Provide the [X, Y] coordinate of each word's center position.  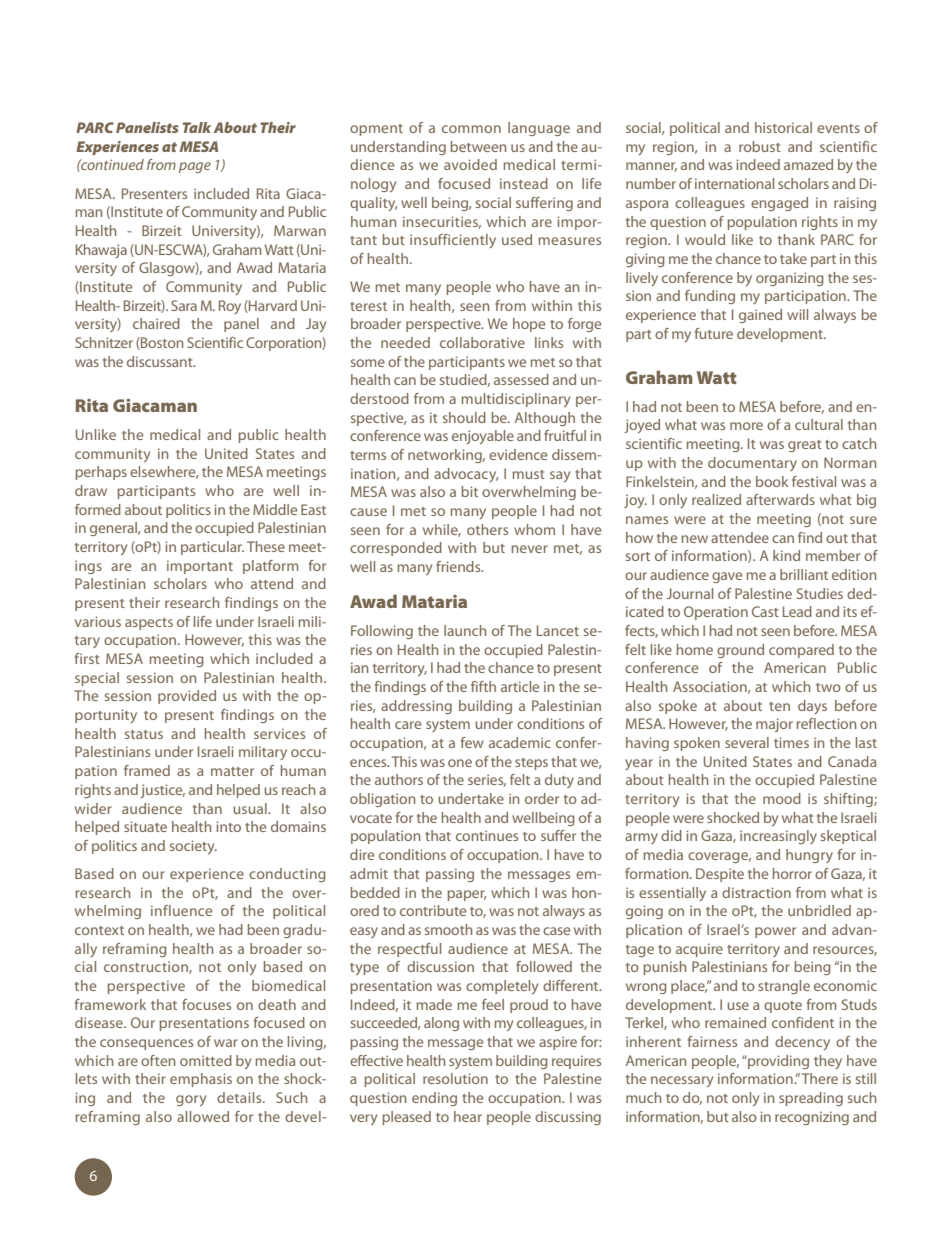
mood [782, 798]
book [772, 481]
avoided [470, 164]
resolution [455, 1078]
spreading [811, 1099]
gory [191, 1100]
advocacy [466, 475]
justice [162, 791]
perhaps [101, 473]
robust [760, 146]
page [195, 167]
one [460, 763]
